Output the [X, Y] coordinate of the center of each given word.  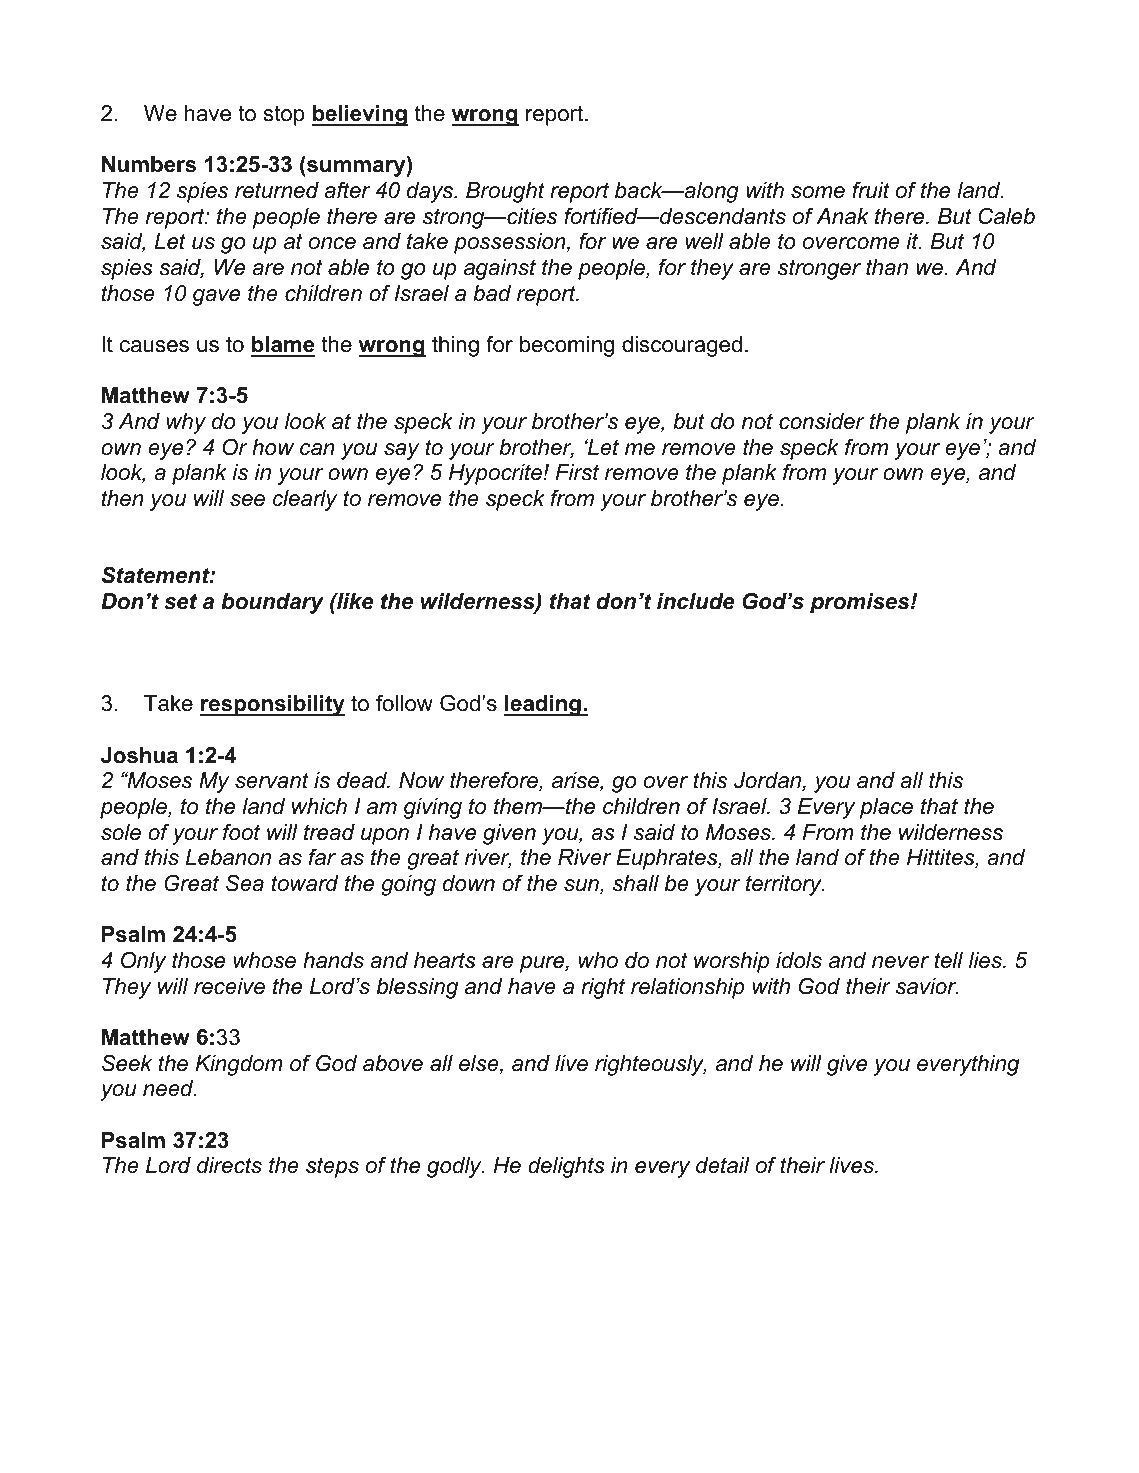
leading [543, 705]
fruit [871, 190]
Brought [505, 192]
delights [566, 1167]
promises [861, 603]
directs [229, 1165]
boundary [272, 603]
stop [284, 115]
